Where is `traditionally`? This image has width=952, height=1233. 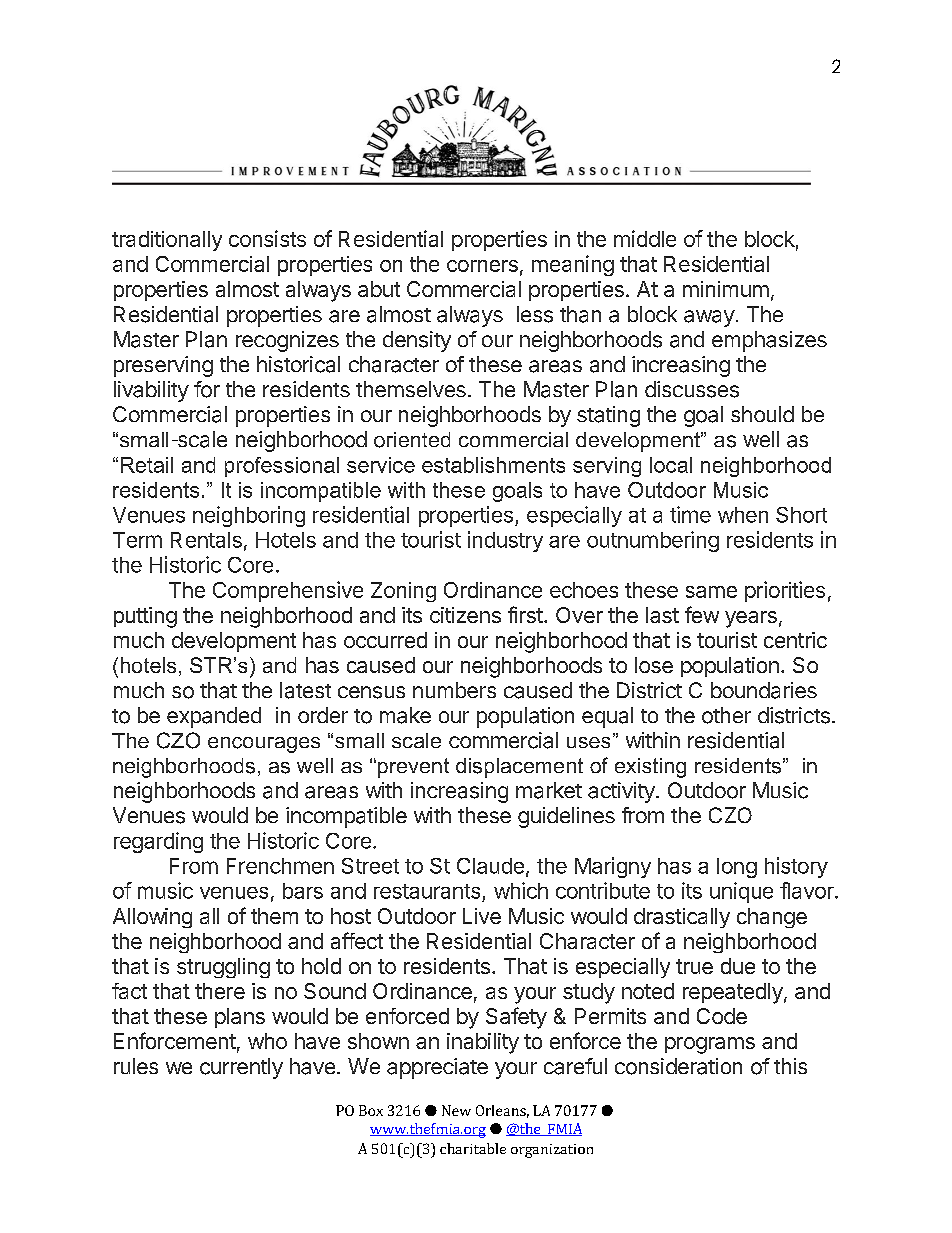
traditionally is located at coordinates (167, 241).
